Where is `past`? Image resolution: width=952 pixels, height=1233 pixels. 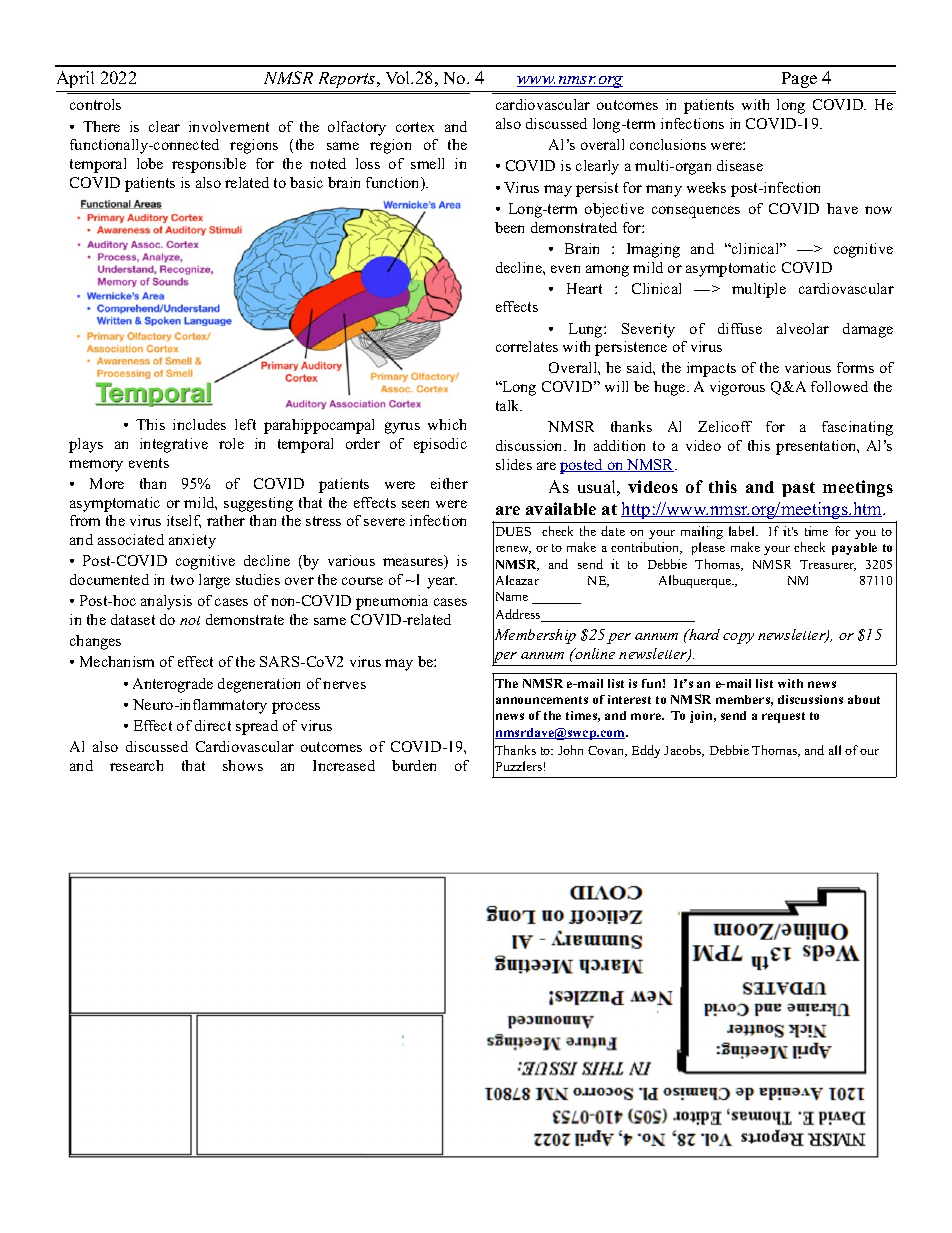 past is located at coordinates (798, 489).
